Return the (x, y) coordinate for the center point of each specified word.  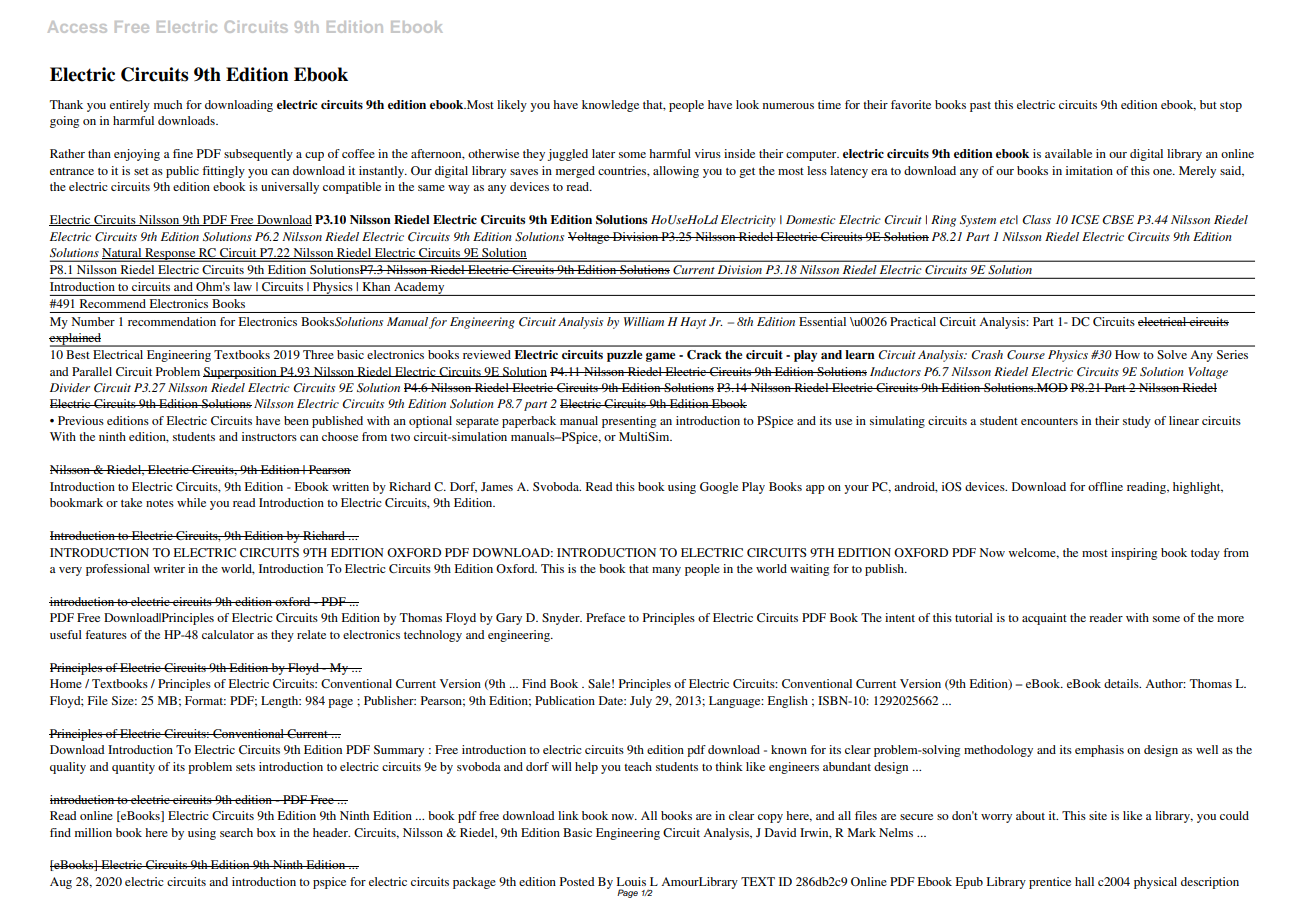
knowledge (610, 106)
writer (169, 568)
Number (93, 321)
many (666, 571)
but (1208, 104)
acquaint (1044, 619)
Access (77, 27)
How (1127, 354)
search (236, 832)
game (660, 357)
